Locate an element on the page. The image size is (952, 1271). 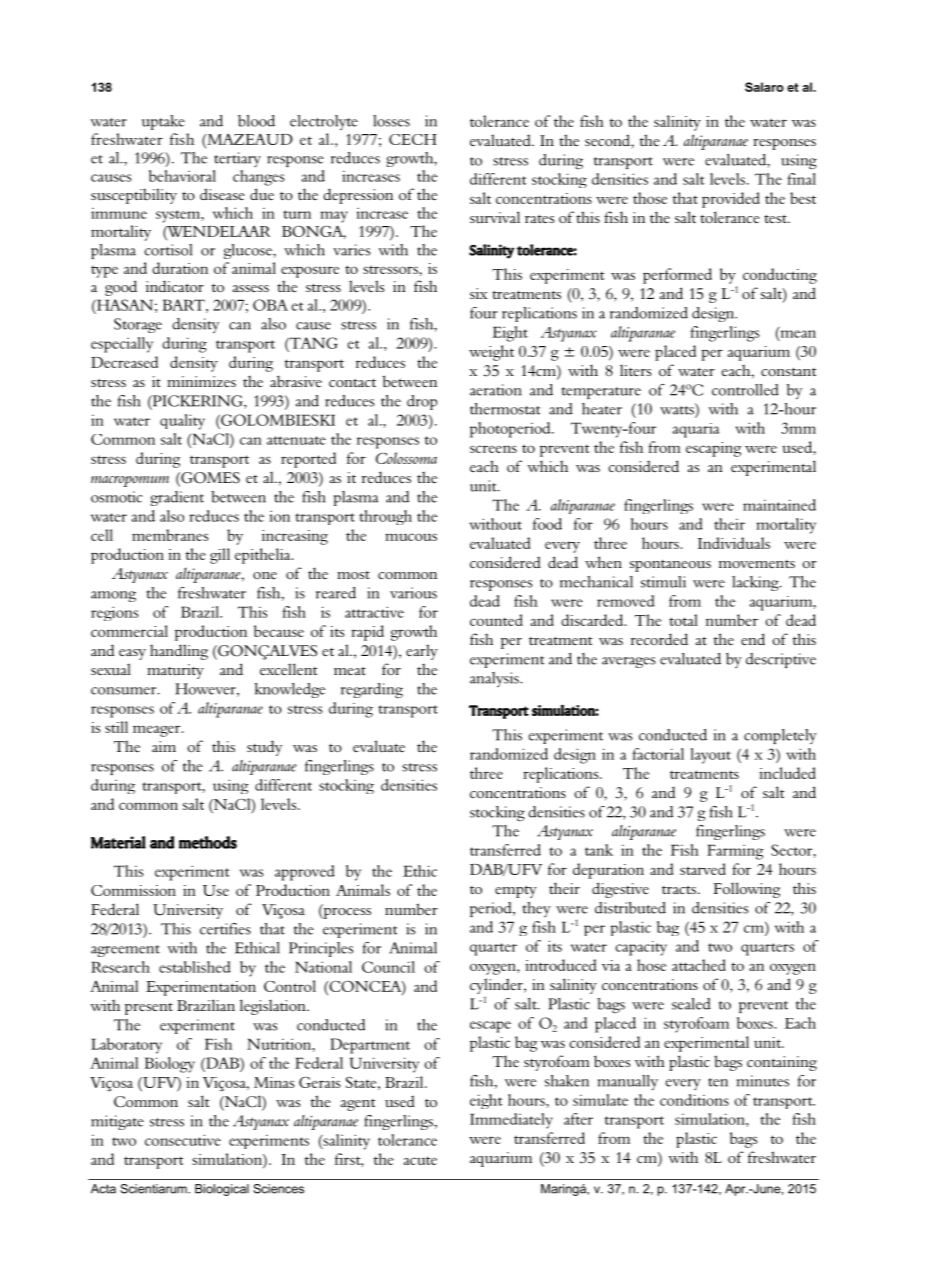
conditions is located at coordinates (694, 1100).
